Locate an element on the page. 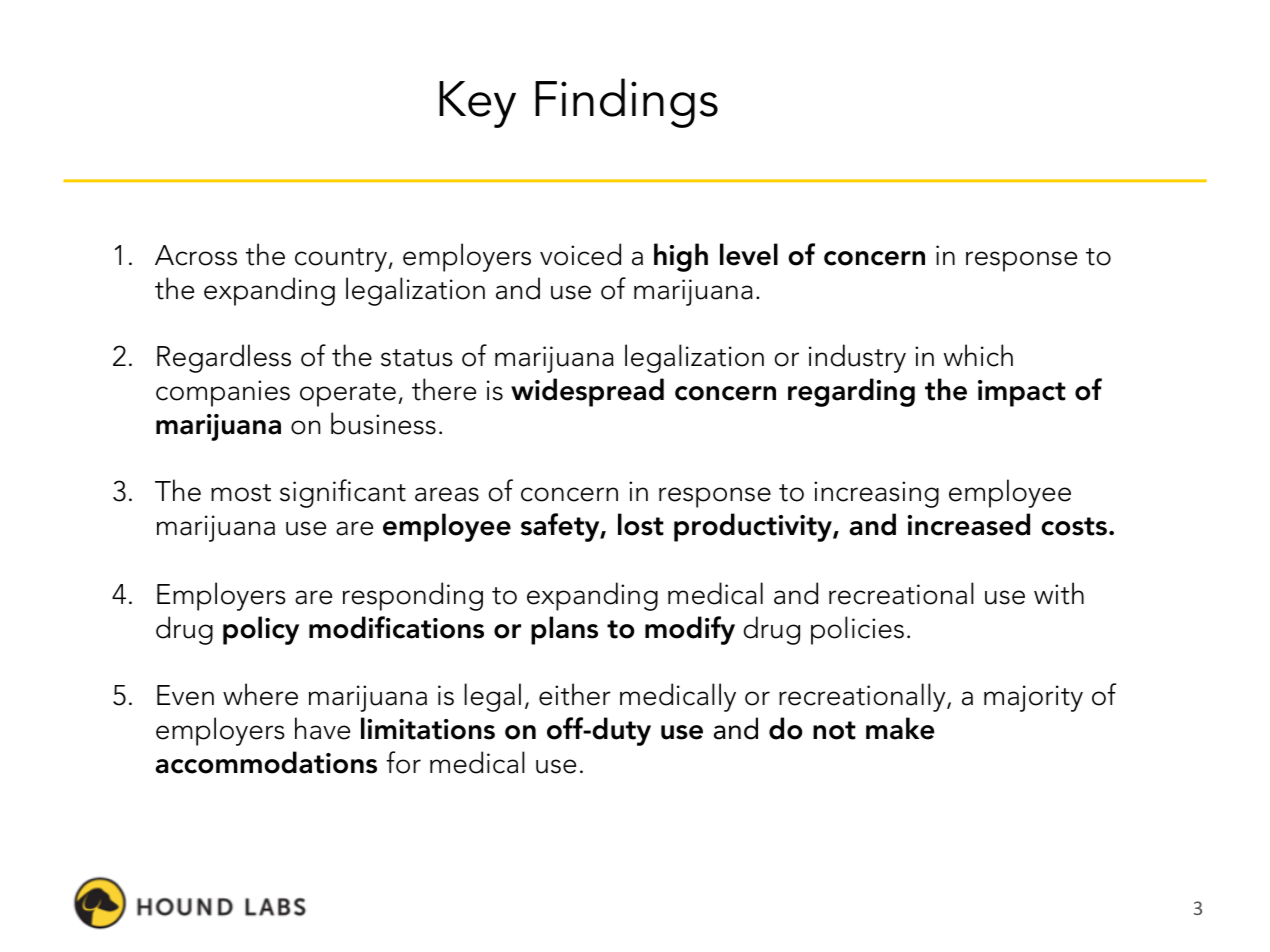 This image has height=952, width=1270. which is located at coordinates (978, 355).
